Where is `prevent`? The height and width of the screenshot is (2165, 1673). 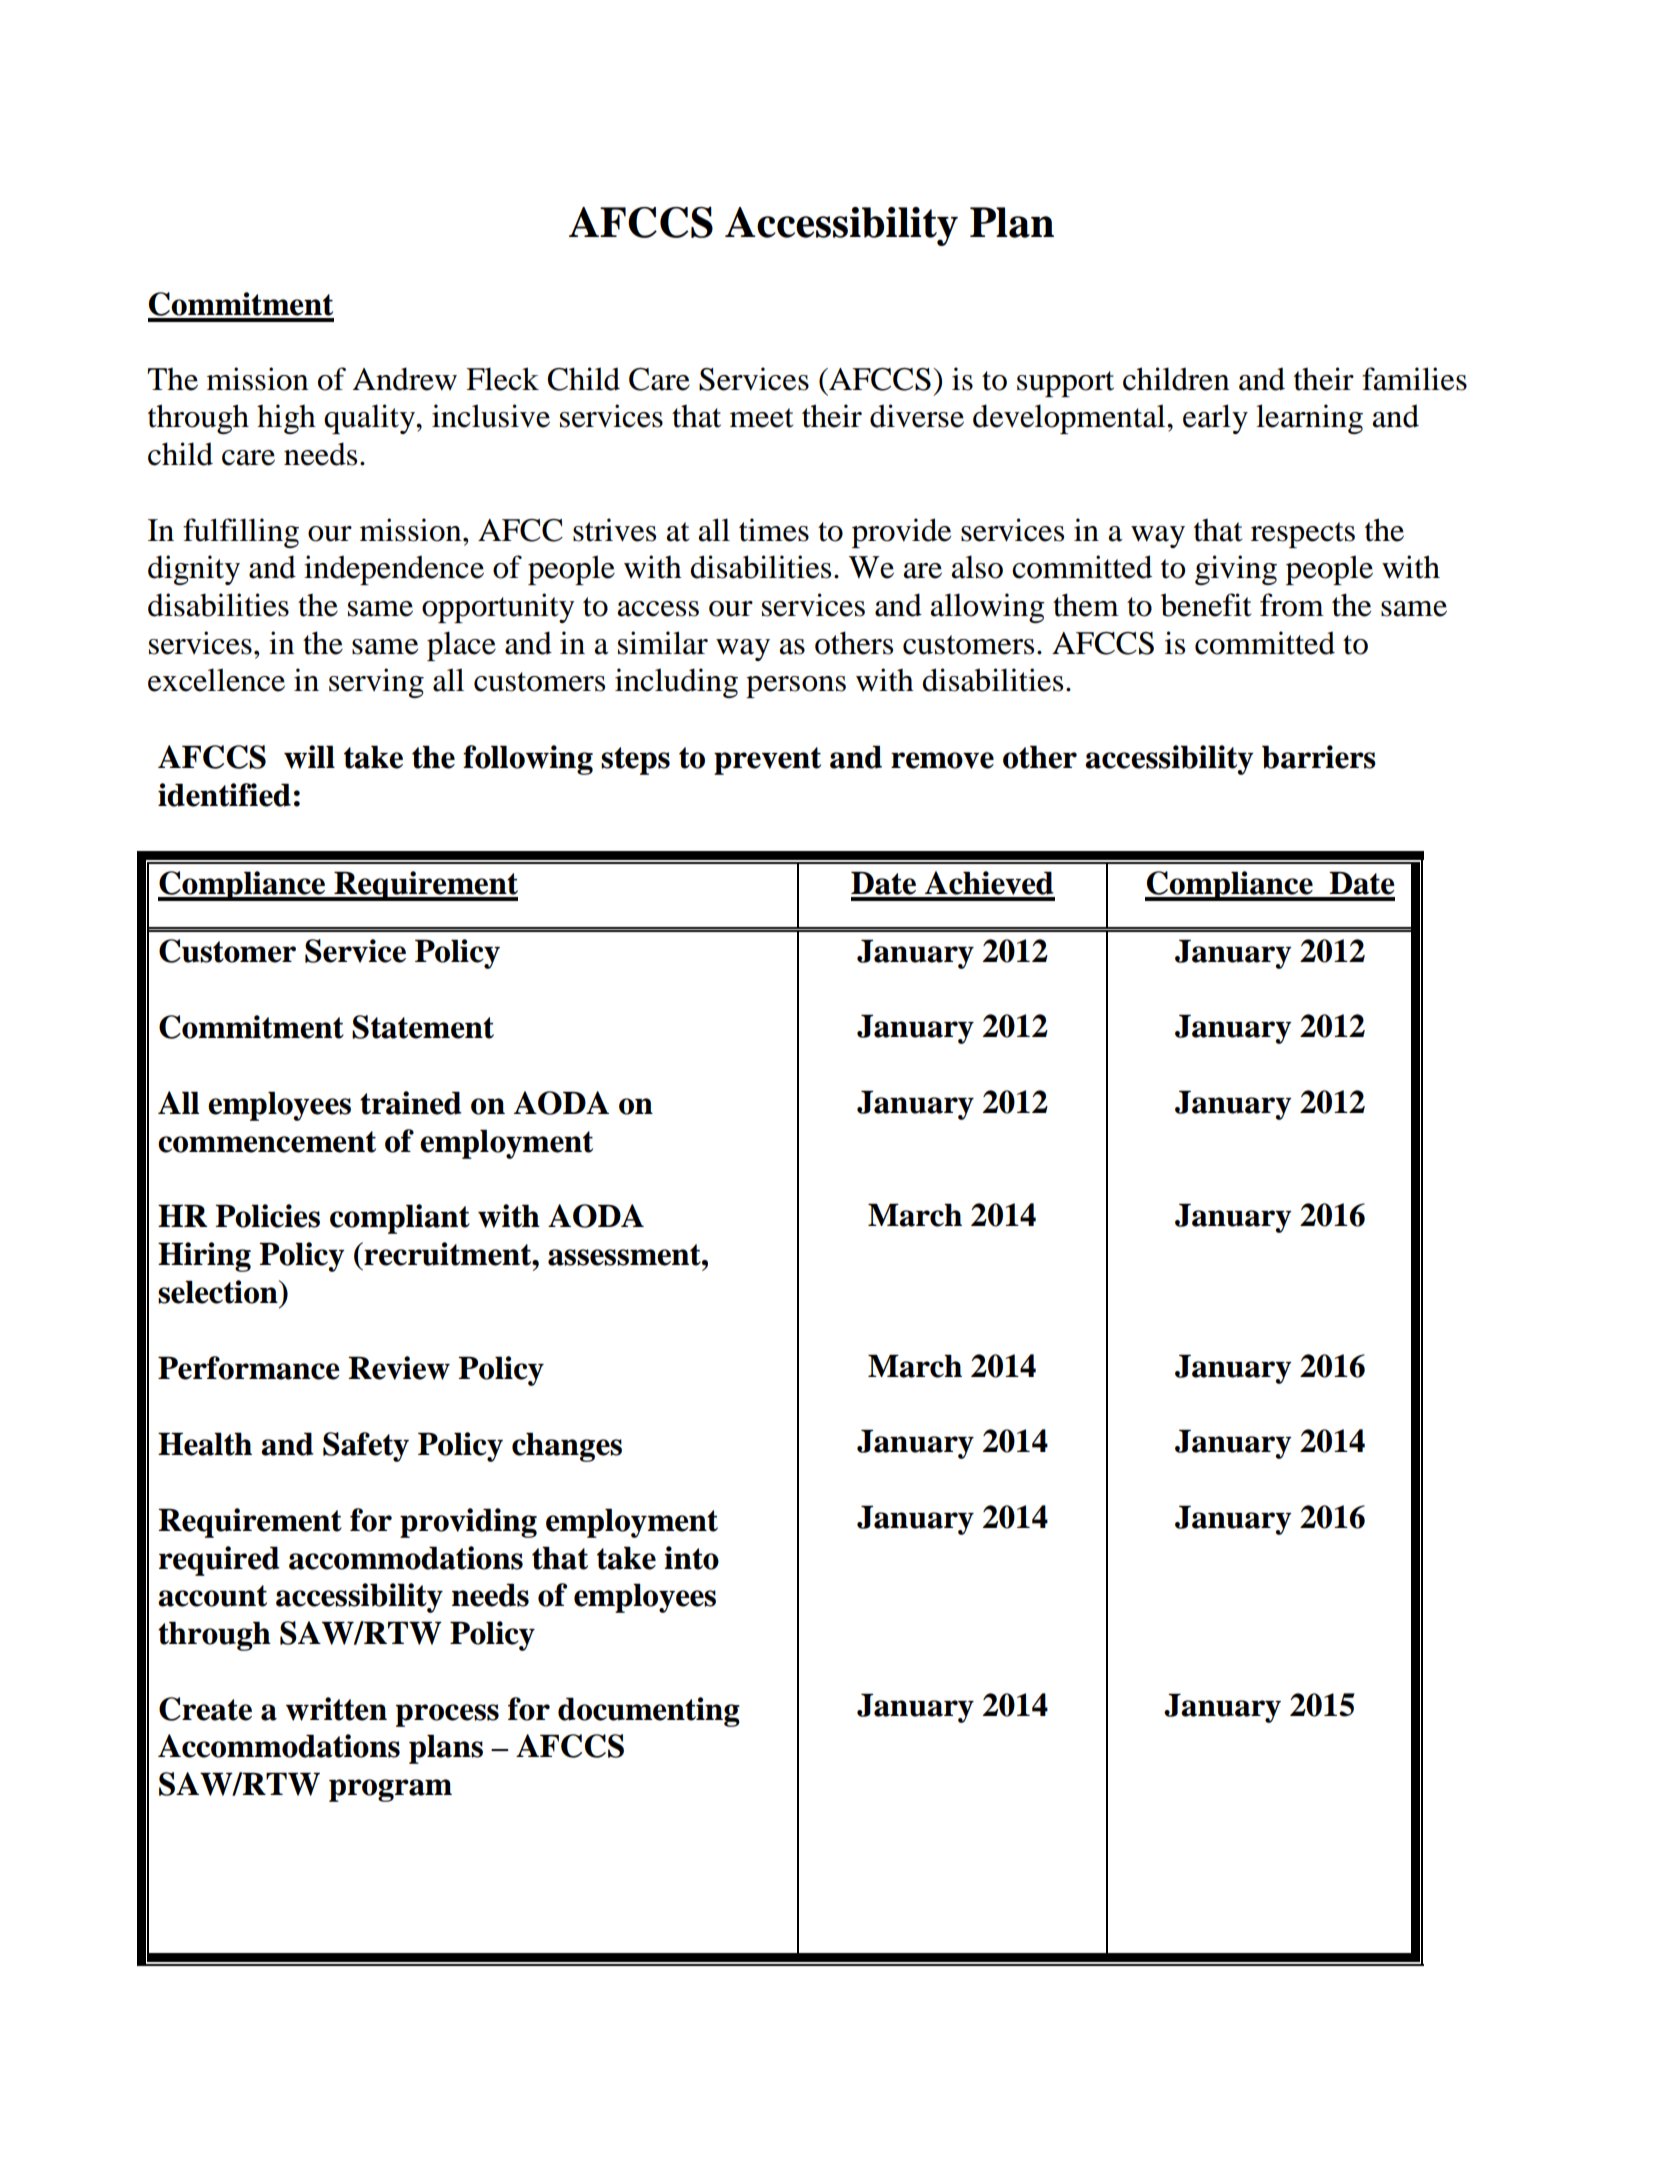 prevent is located at coordinates (767, 761).
